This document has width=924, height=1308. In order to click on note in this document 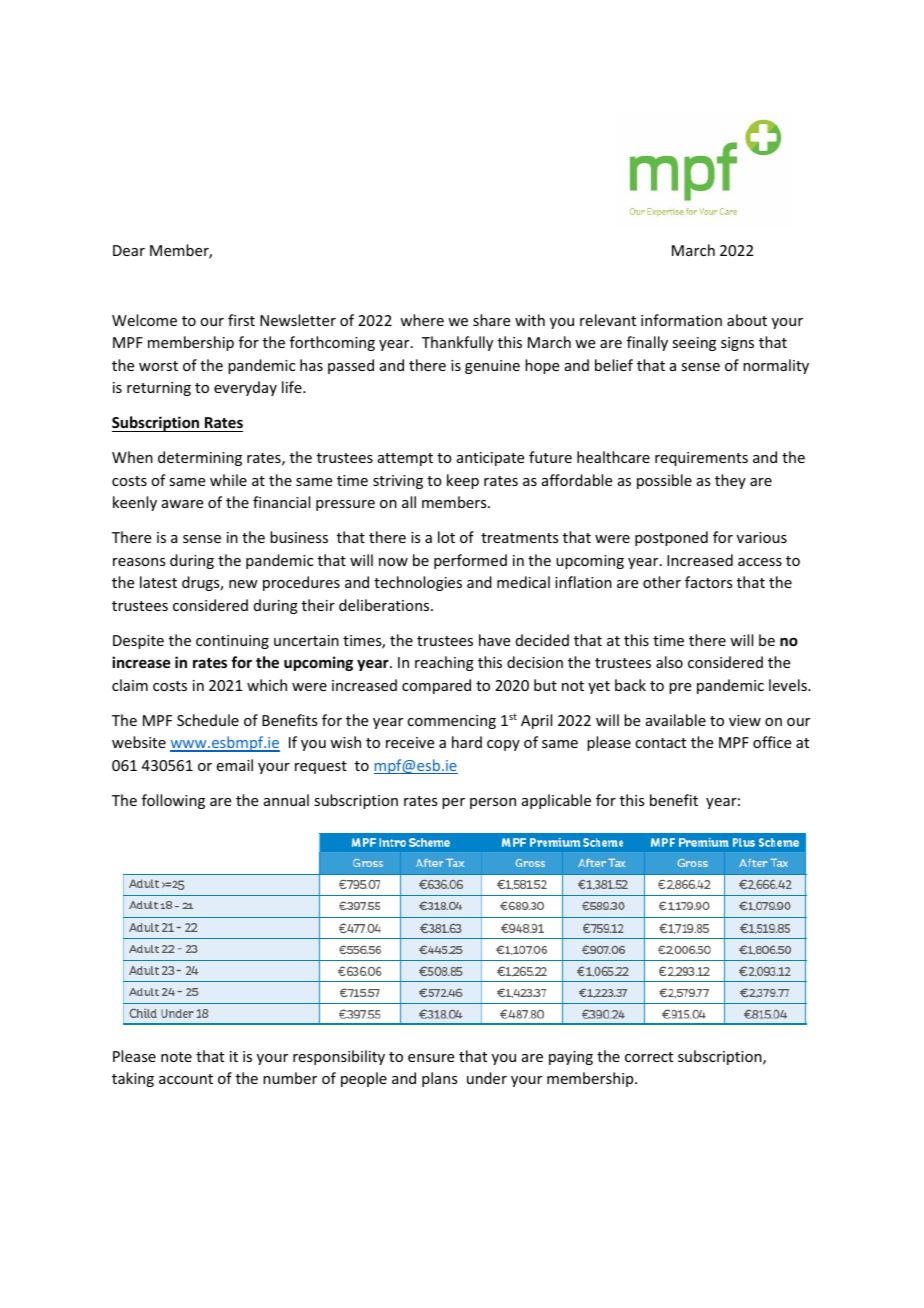, I will do `click(176, 1057)`.
